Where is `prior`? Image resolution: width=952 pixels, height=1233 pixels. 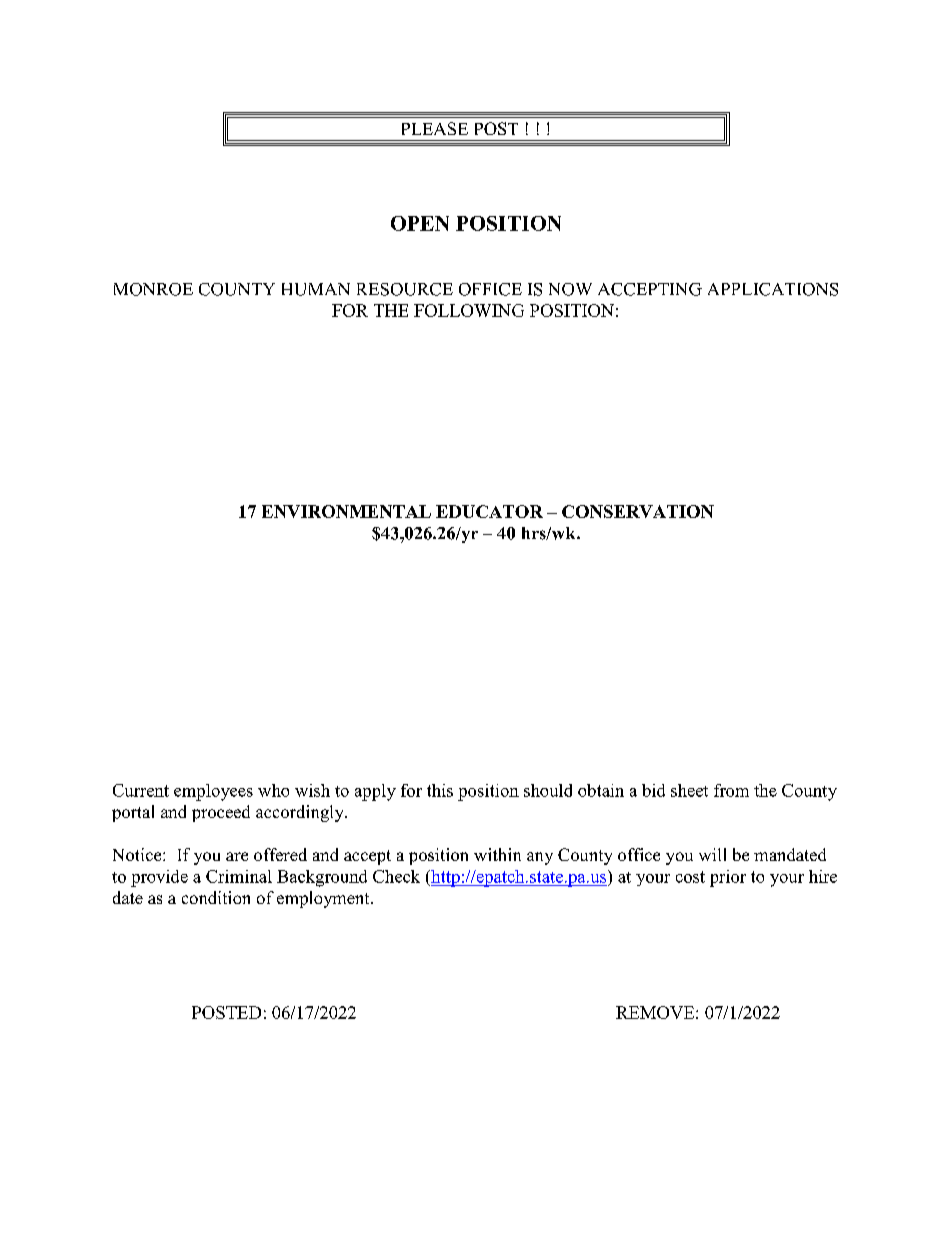 prior is located at coordinates (728, 878).
